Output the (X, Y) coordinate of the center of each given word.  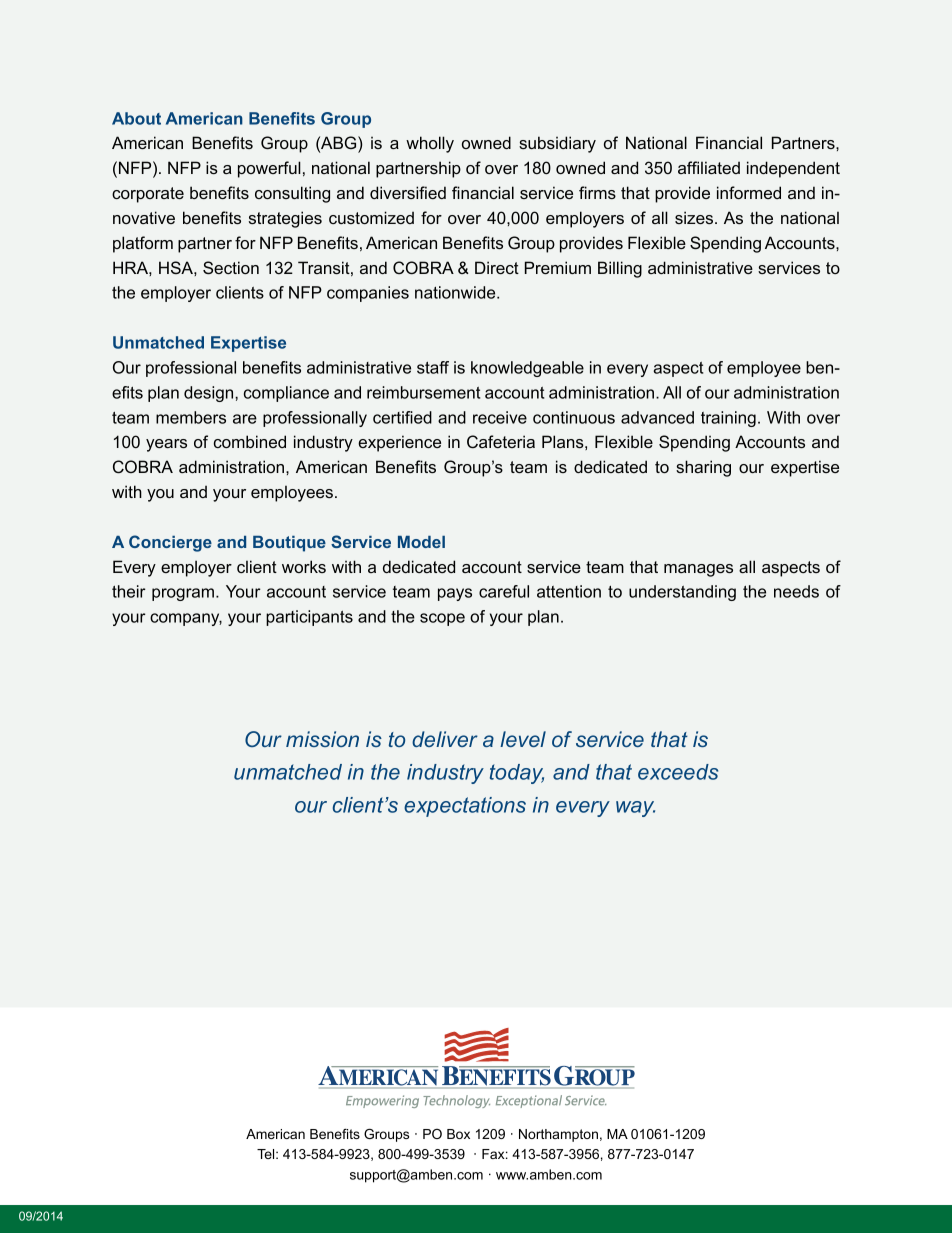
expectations (465, 807)
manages (698, 570)
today (517, 774)
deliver (445, 739)
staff (433, 367)
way (635, 809)
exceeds (678, 772)
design (210, 394)
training (728, 419)
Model (421, 542)
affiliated (709, 167)
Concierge (170, 543)
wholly (430, 144)
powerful (269, 169)
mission (322, 739)
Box (458, 1134)
